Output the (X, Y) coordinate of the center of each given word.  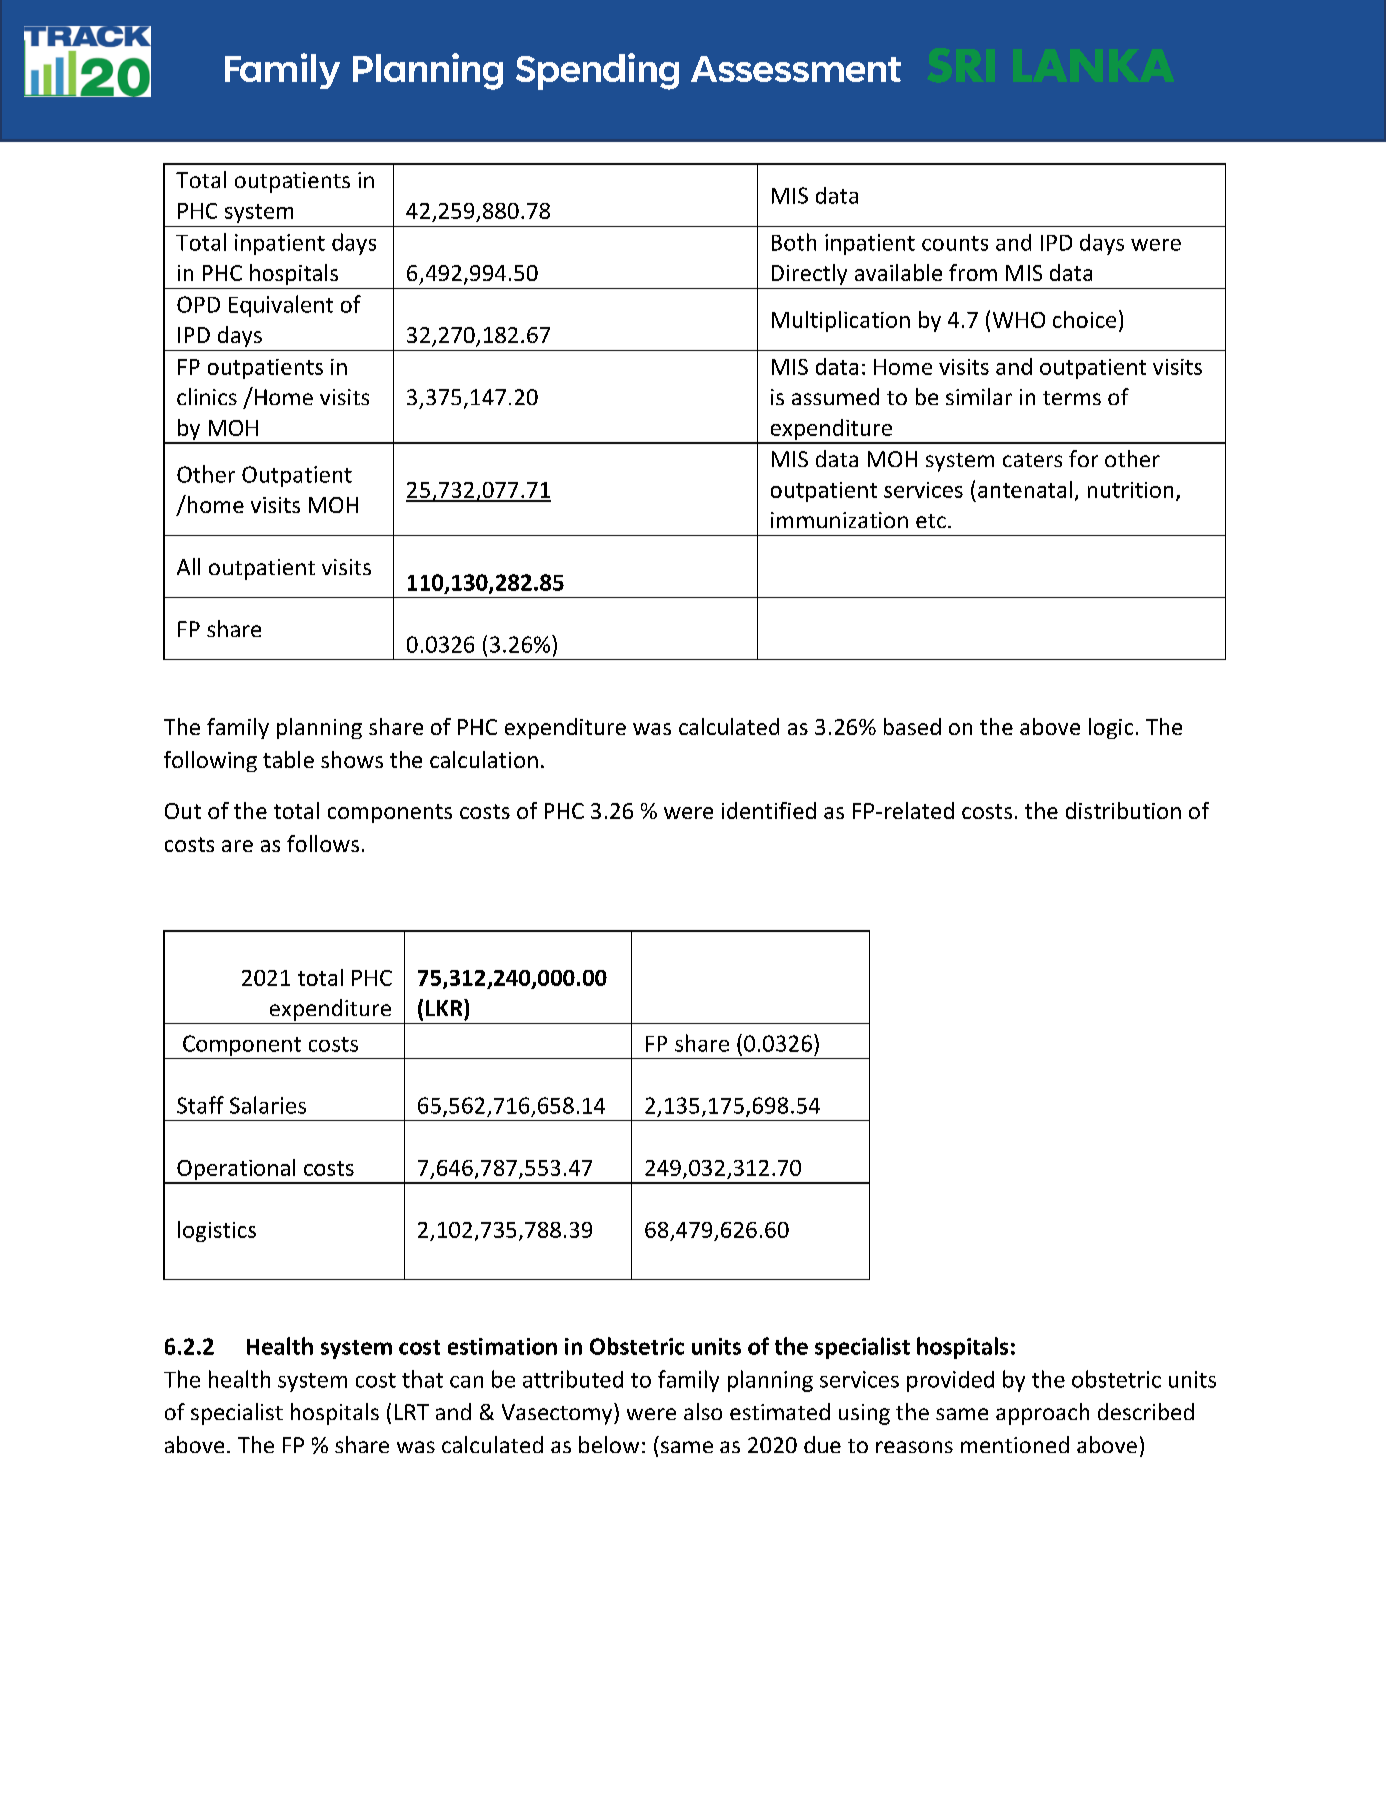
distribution (1123, 810)
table (288, 759)
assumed (835, 396)
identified (769, 810)
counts (955, 243)
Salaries (268, 1105)
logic (1111, 728)
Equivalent (281, 306)
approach (1042, 1414)
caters (1032, 460)
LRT (412, 1412)
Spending (597, 71)
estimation (502, 1346)
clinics (207, 396)
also (703, 1411)
